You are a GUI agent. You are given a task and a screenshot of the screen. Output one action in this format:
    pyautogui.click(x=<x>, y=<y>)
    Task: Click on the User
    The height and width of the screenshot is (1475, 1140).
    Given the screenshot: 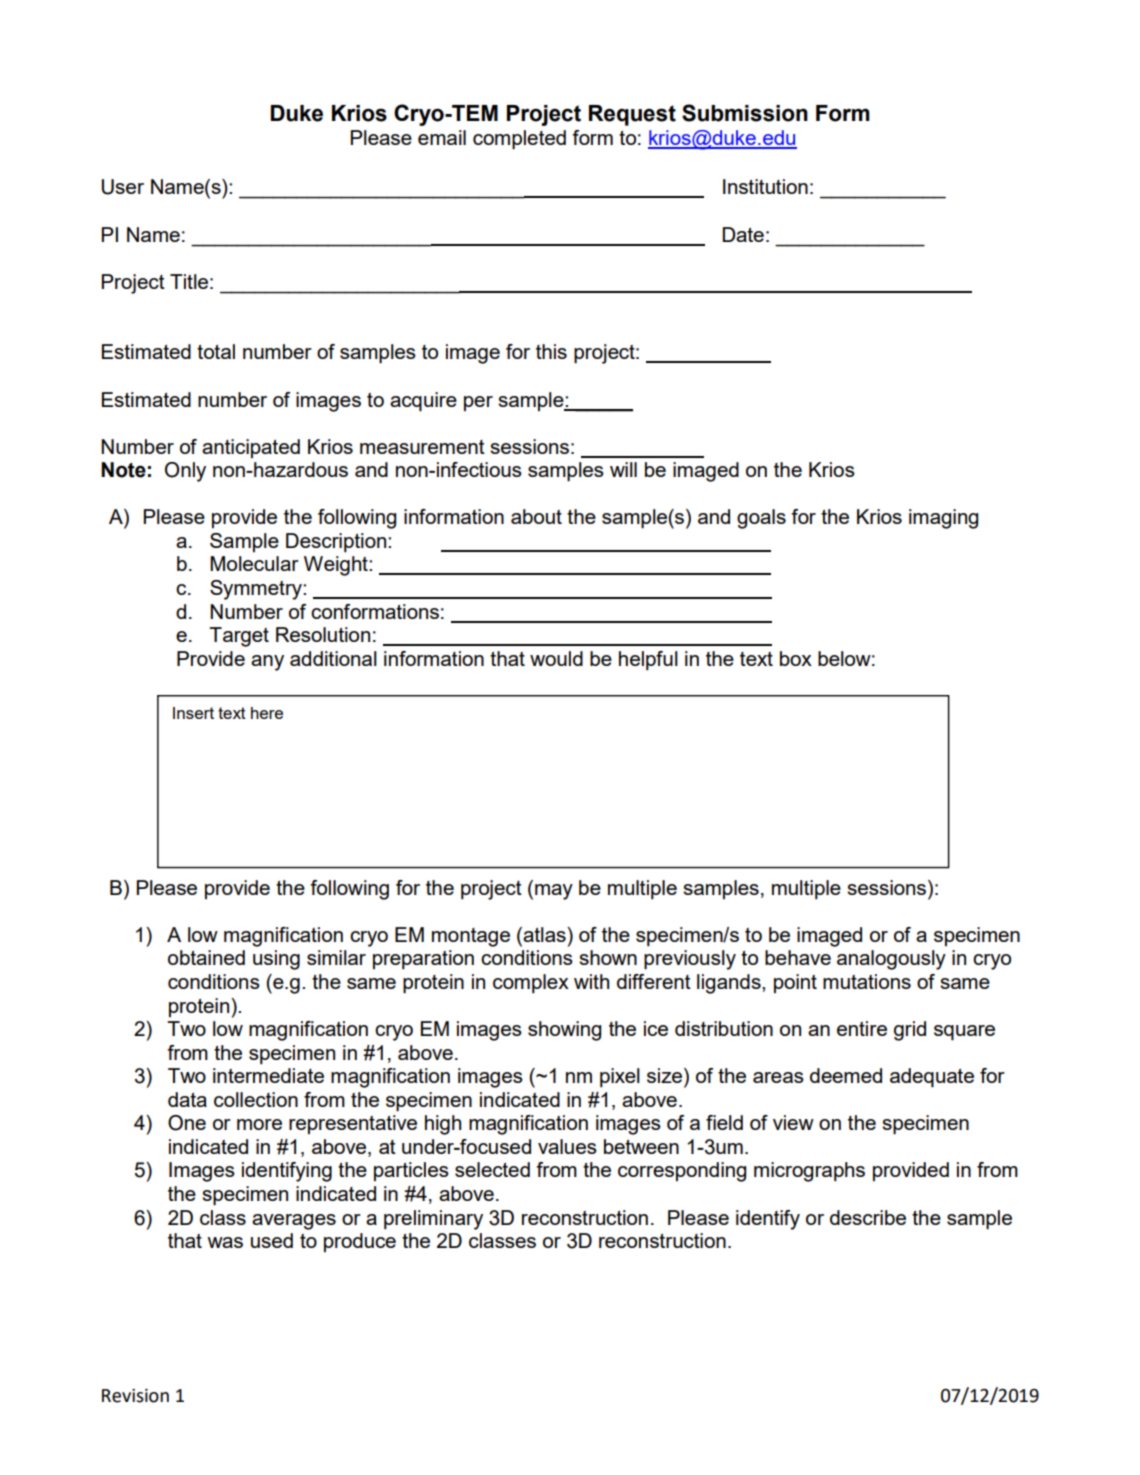 What is the action you would take?
    pyautogui.click(x=123, y=187)
